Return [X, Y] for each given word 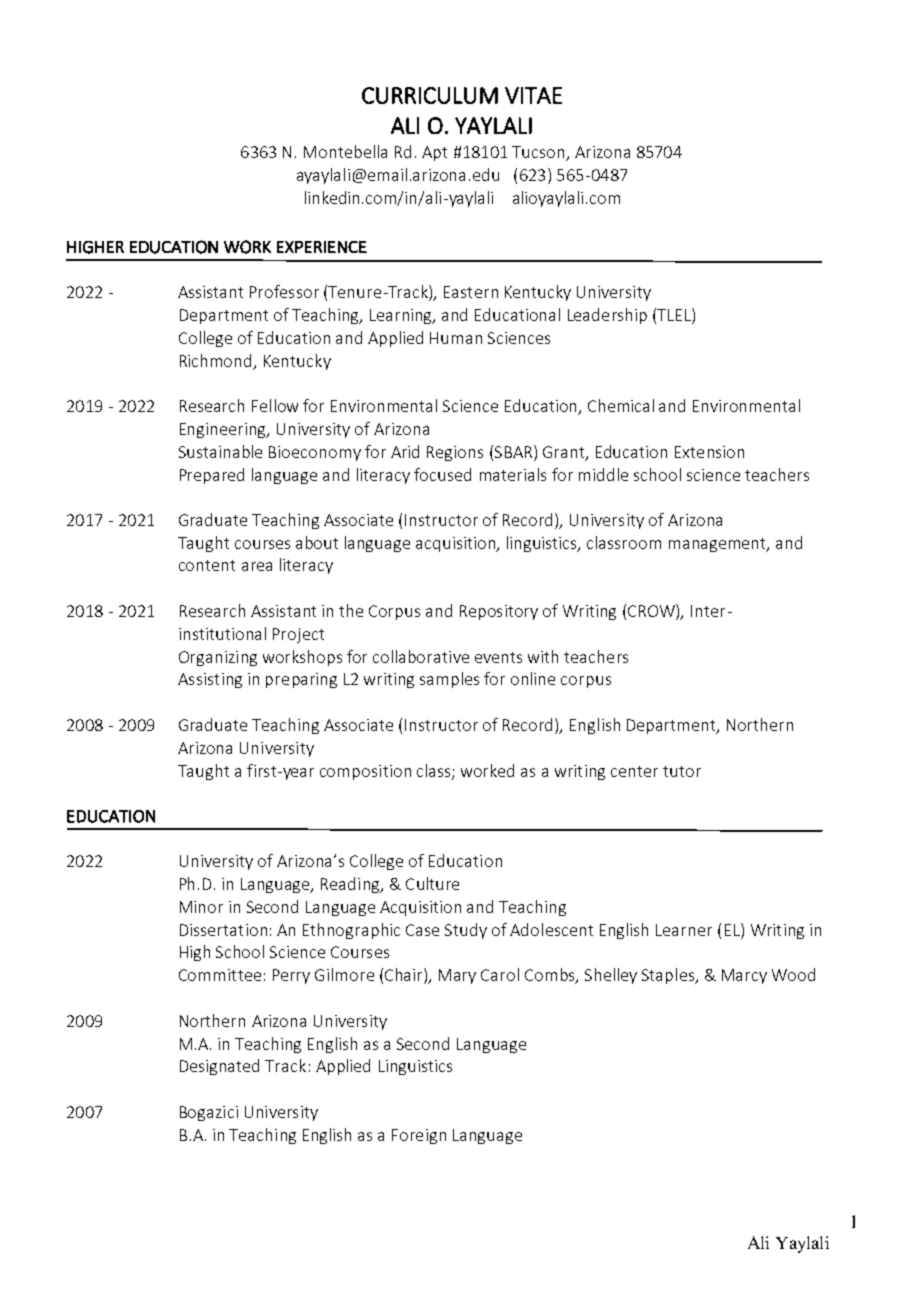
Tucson [539, 153]
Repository [499, 612]
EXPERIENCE [322, 247]
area [257, 566]
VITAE [533, 95]
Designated [219, 1067]
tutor [682, 771]
